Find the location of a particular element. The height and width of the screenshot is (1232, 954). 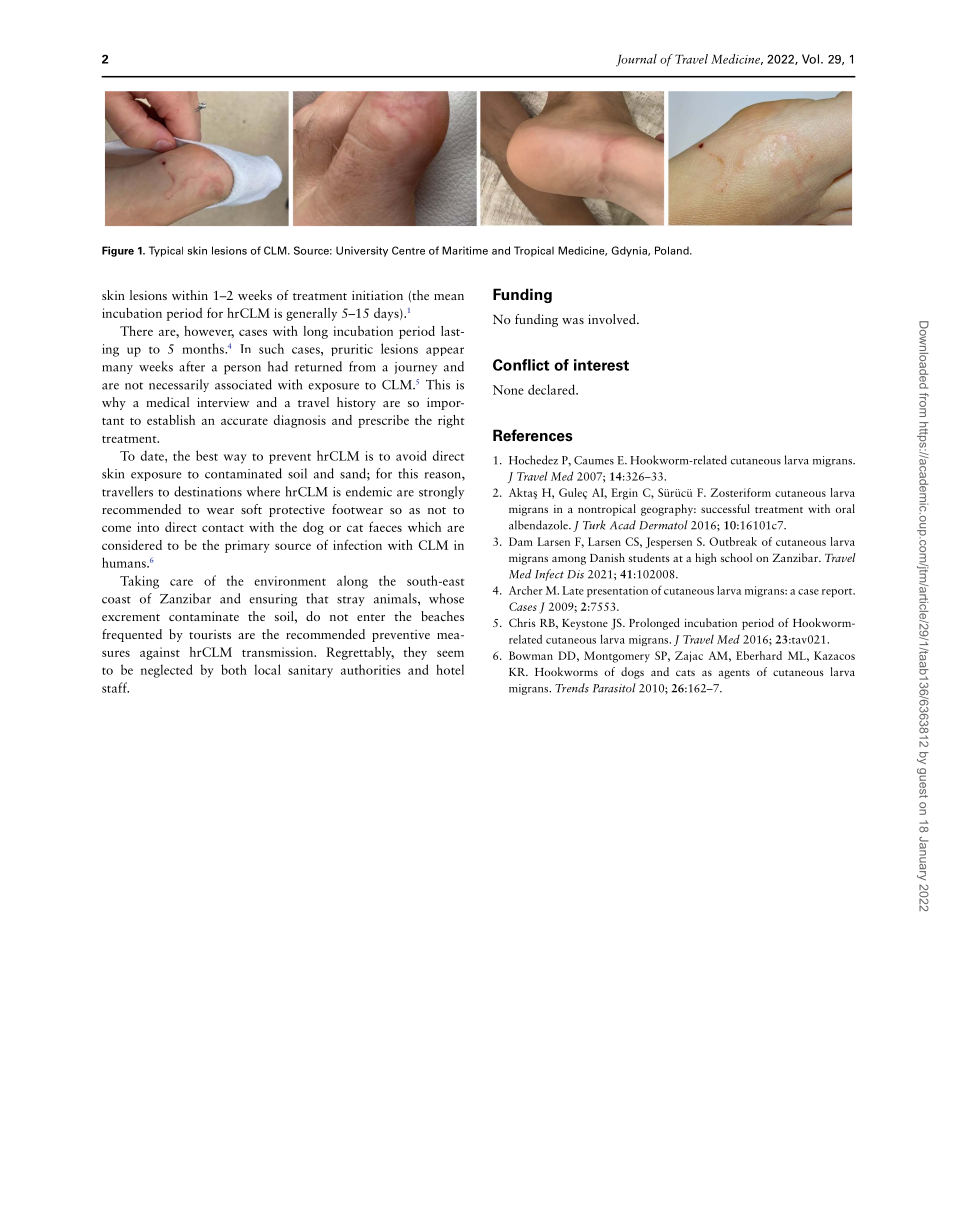

Figure is located at coordinates (118, 251).
